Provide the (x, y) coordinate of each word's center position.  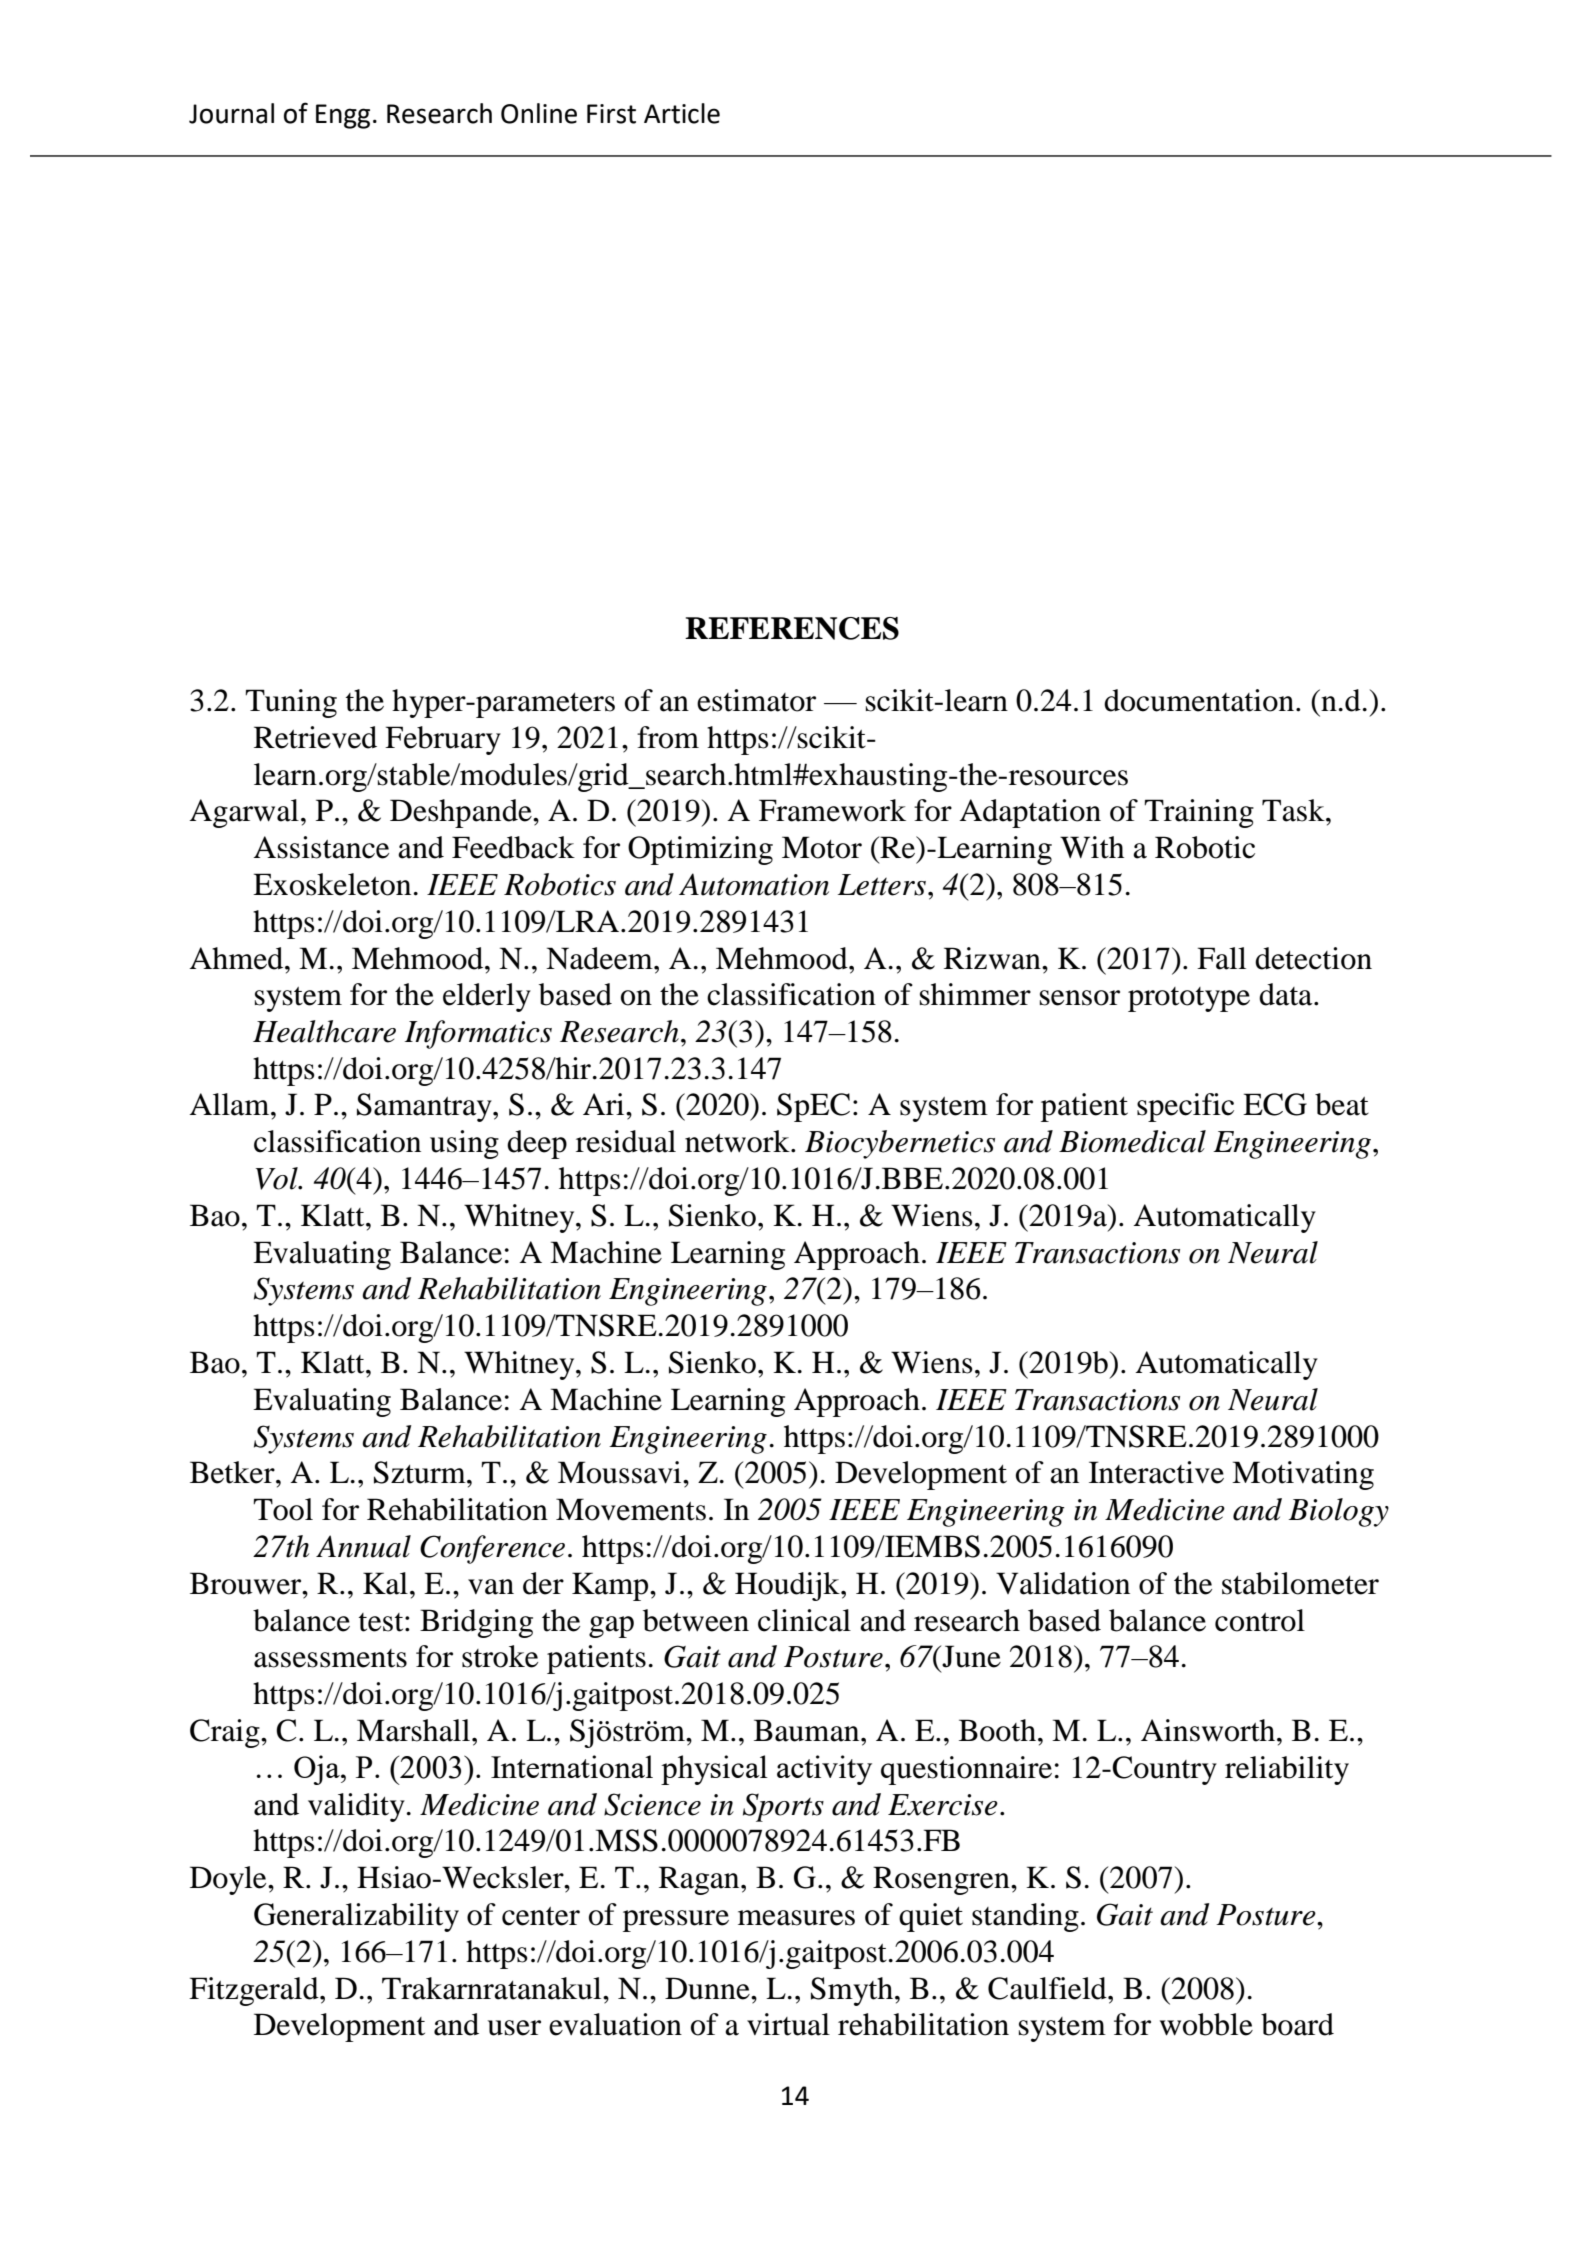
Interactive (1156, 1472)
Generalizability (356, 1917)
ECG (1275, 1104)
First (611, 114)
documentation (1199, 700)
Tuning (291, 703)
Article (682, 113)
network (738, 1141)
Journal (231, 113)
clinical (804, 1620)
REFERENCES (792, 628)
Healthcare (324, 1031)
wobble (1206, 2024)
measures (796, 1918)
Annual (363, 1546)
